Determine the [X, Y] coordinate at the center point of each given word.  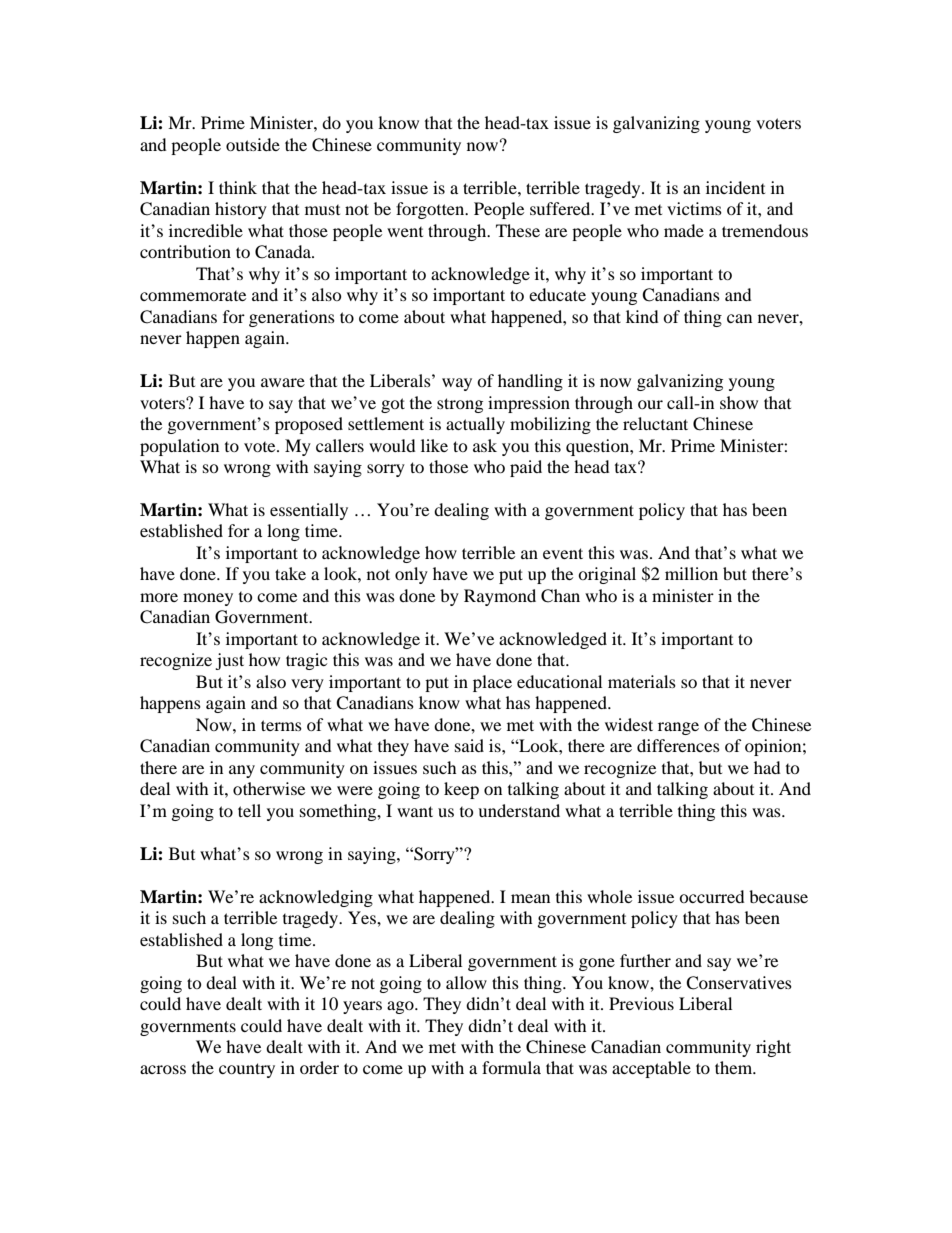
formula [511, 1067]
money [208, 599]
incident [735, 187]
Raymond [500, 597]
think [238, 187]
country [247, 1070]
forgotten [431, 210]
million [691, 573]
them [735, 1067]
